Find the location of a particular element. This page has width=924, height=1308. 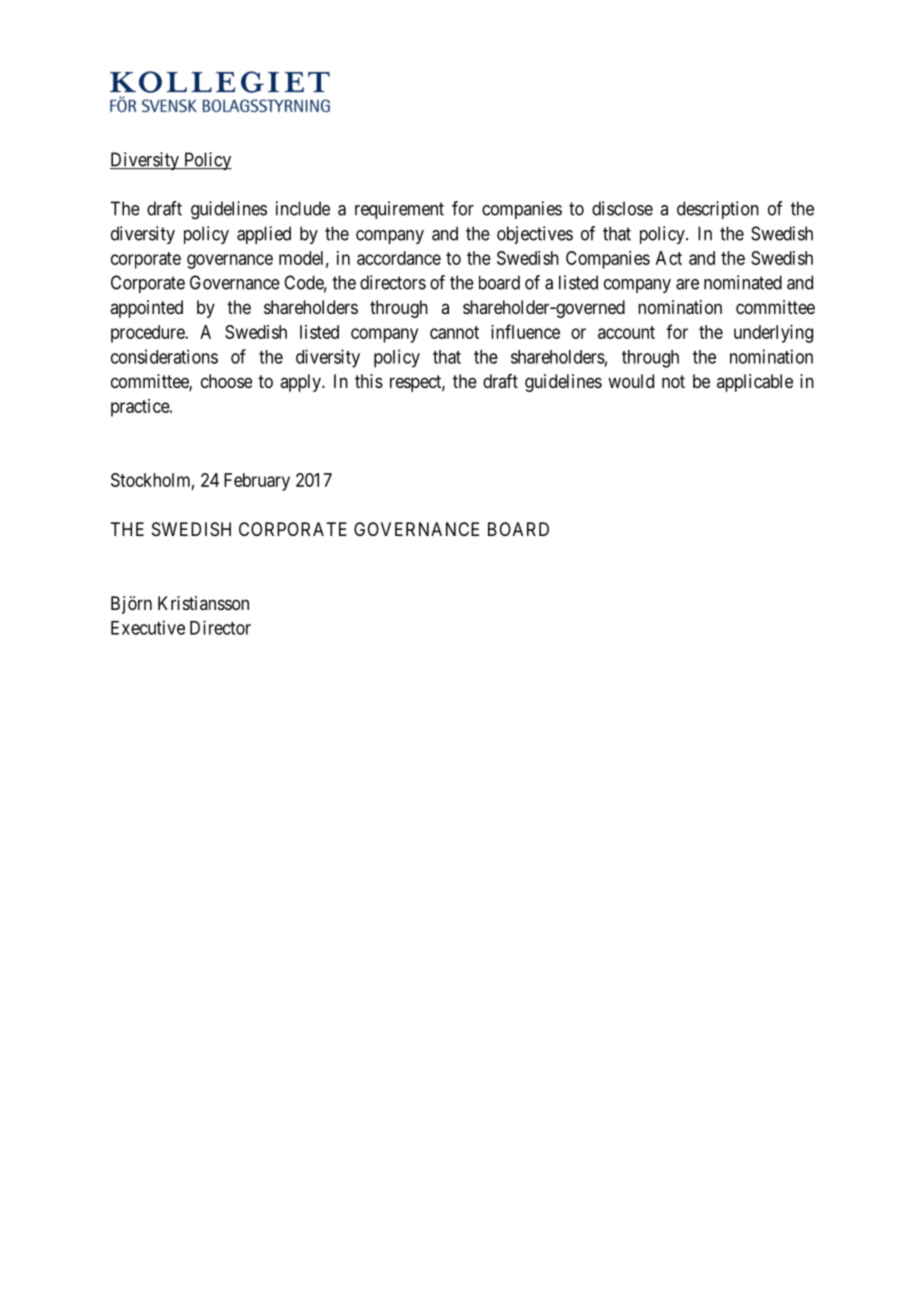

choose is located at coordinates (226, 381).
